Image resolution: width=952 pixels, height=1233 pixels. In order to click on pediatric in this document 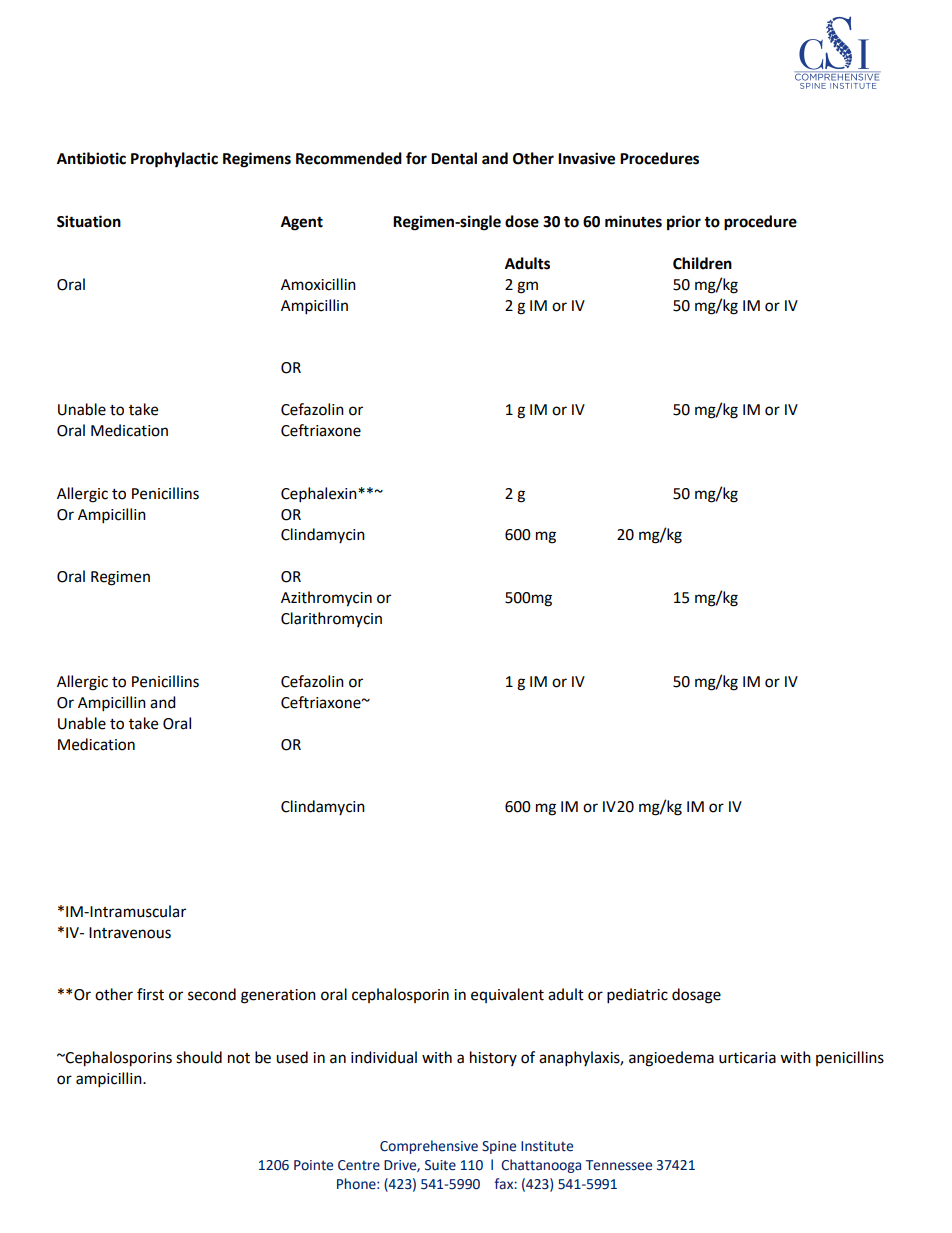, I will do `click(637, 996)`.
